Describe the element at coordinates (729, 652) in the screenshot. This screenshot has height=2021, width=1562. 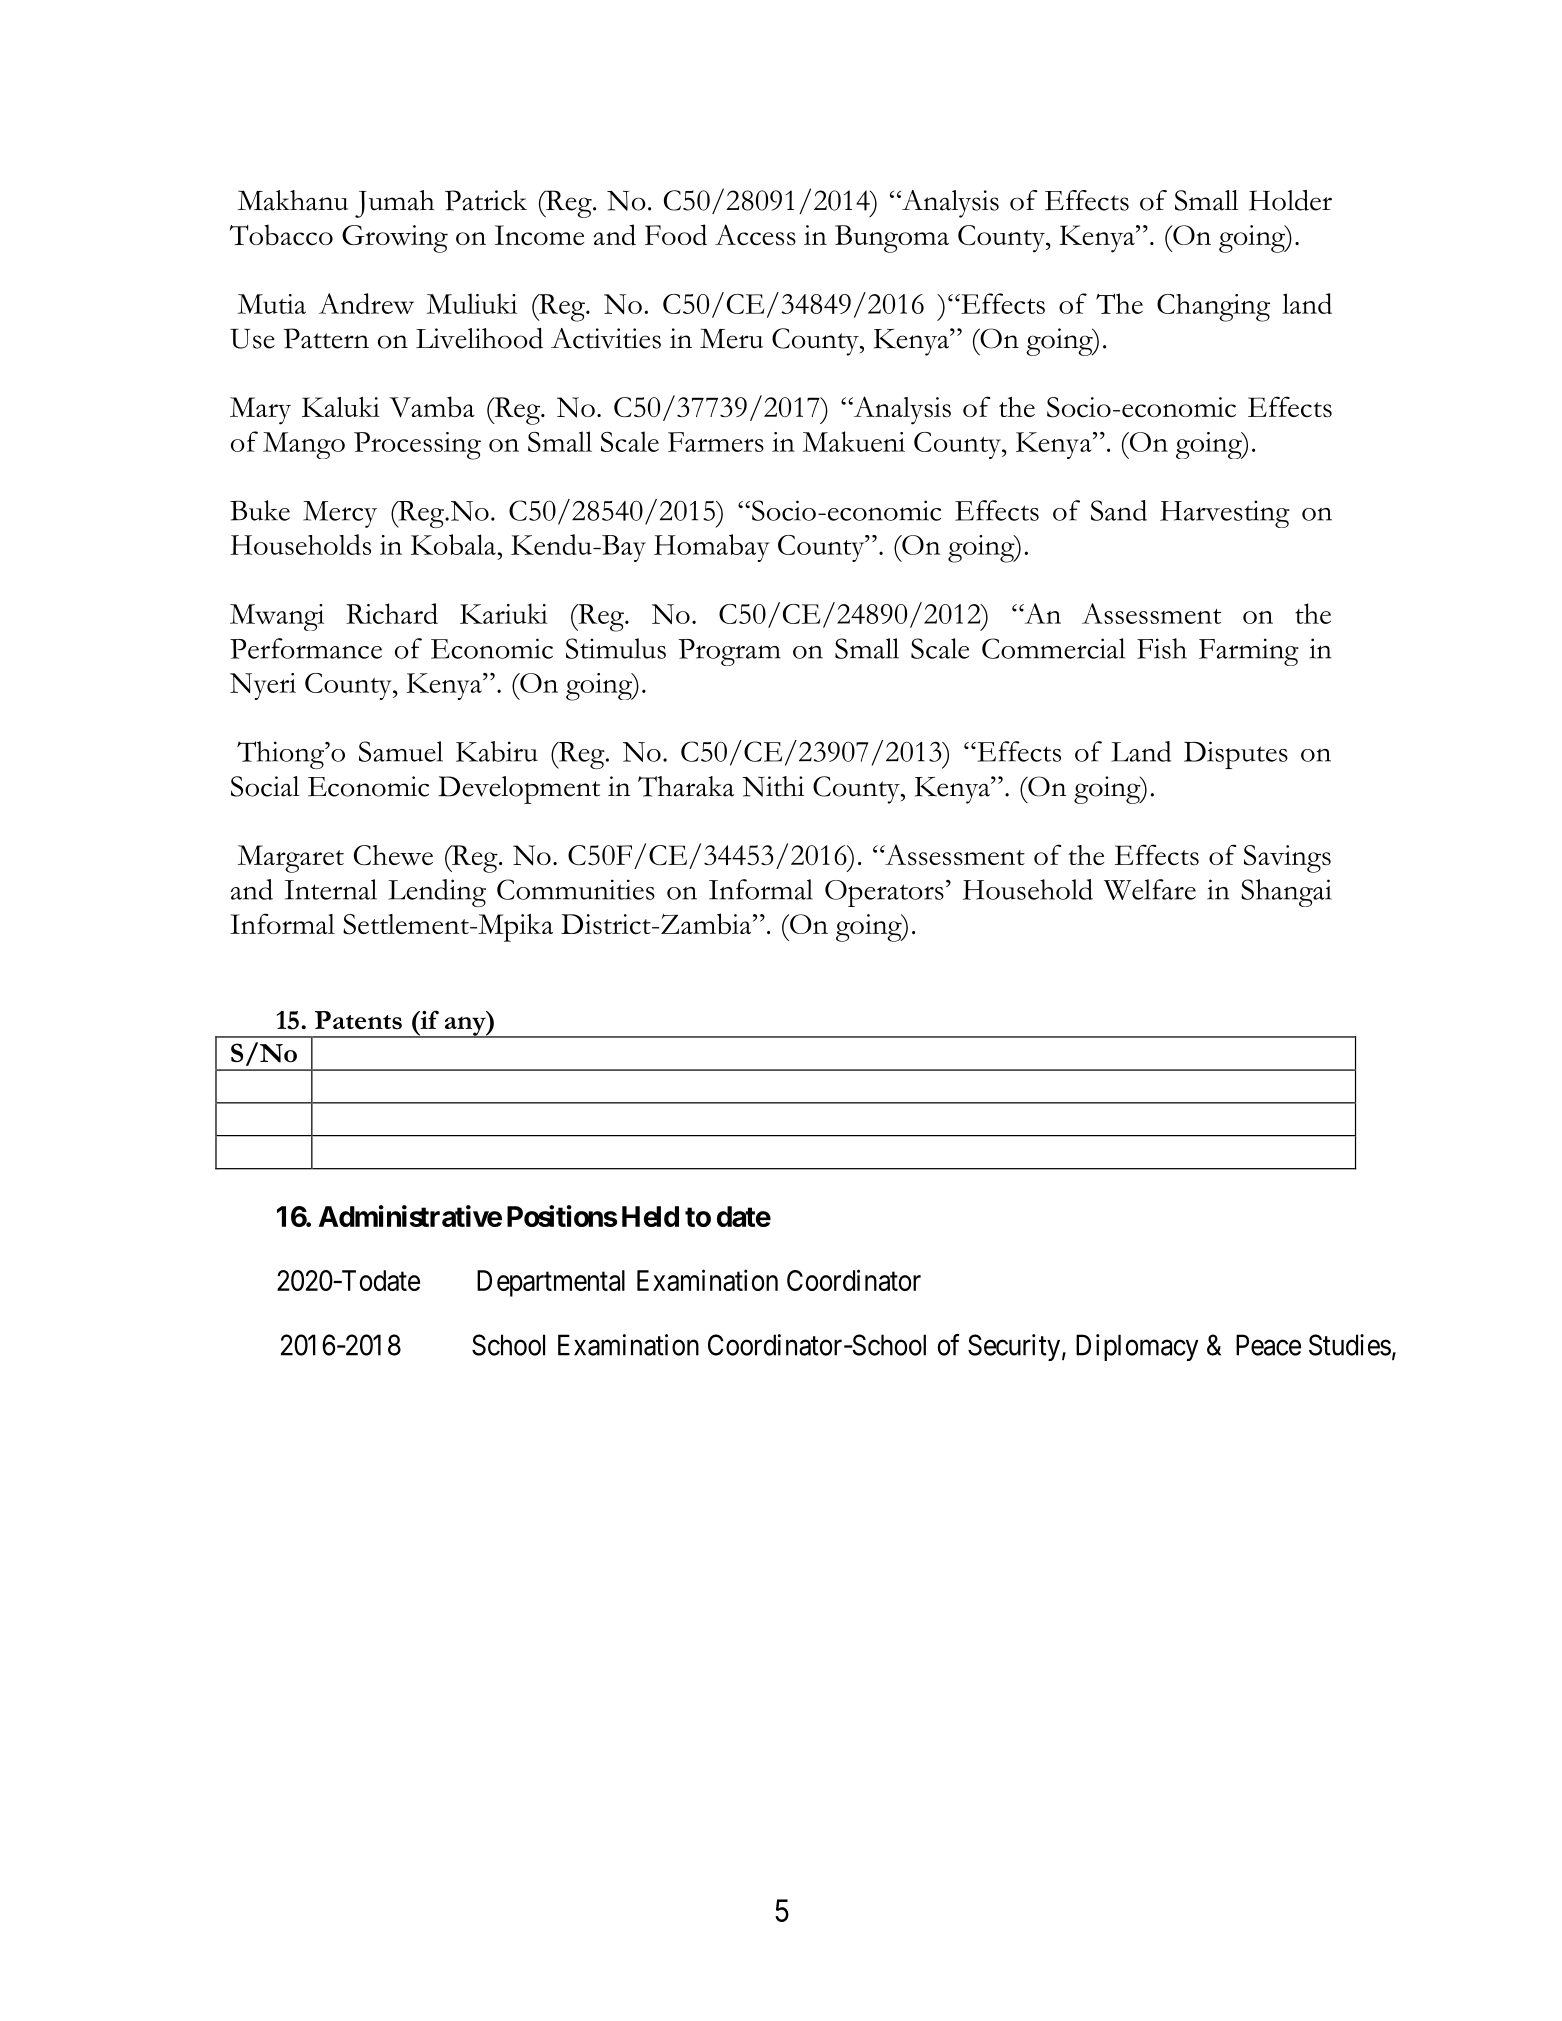
I see `Program` at that location.
